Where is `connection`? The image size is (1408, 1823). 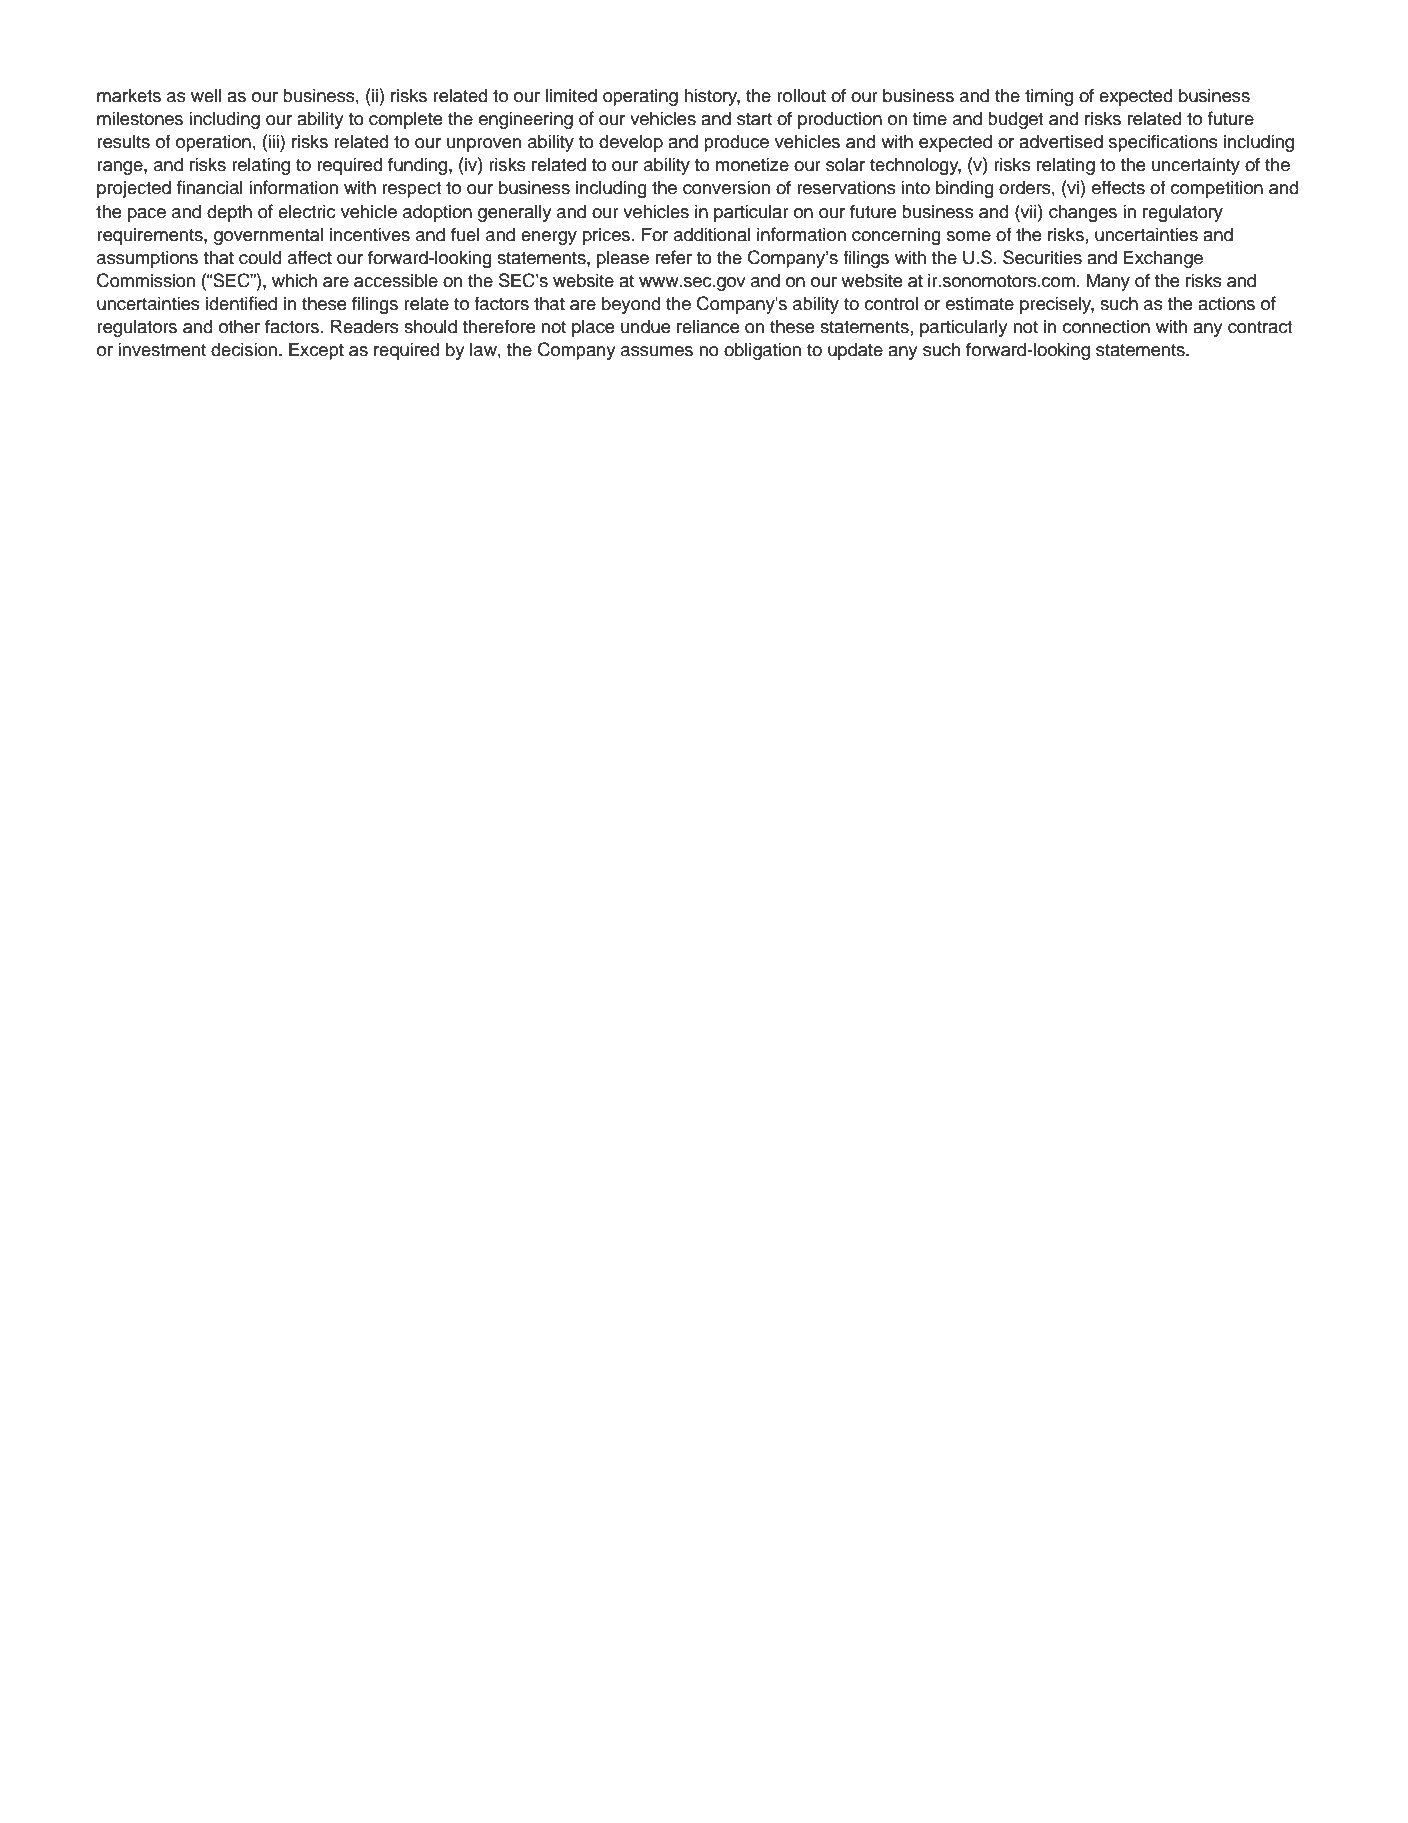 connection is located at coordinates (1106, 326).
